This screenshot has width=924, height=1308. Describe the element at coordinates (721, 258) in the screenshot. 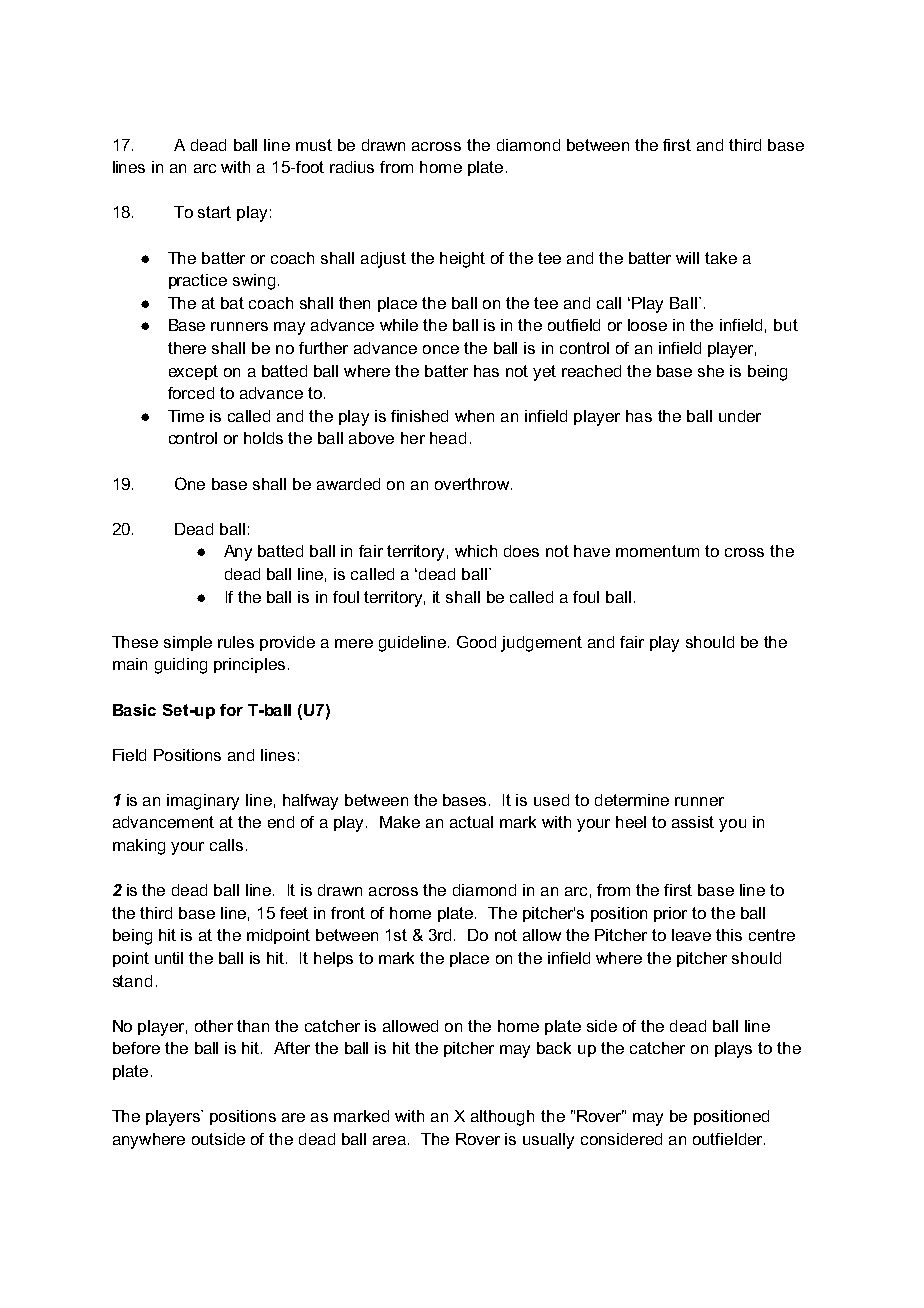

I see `take` at that location.
